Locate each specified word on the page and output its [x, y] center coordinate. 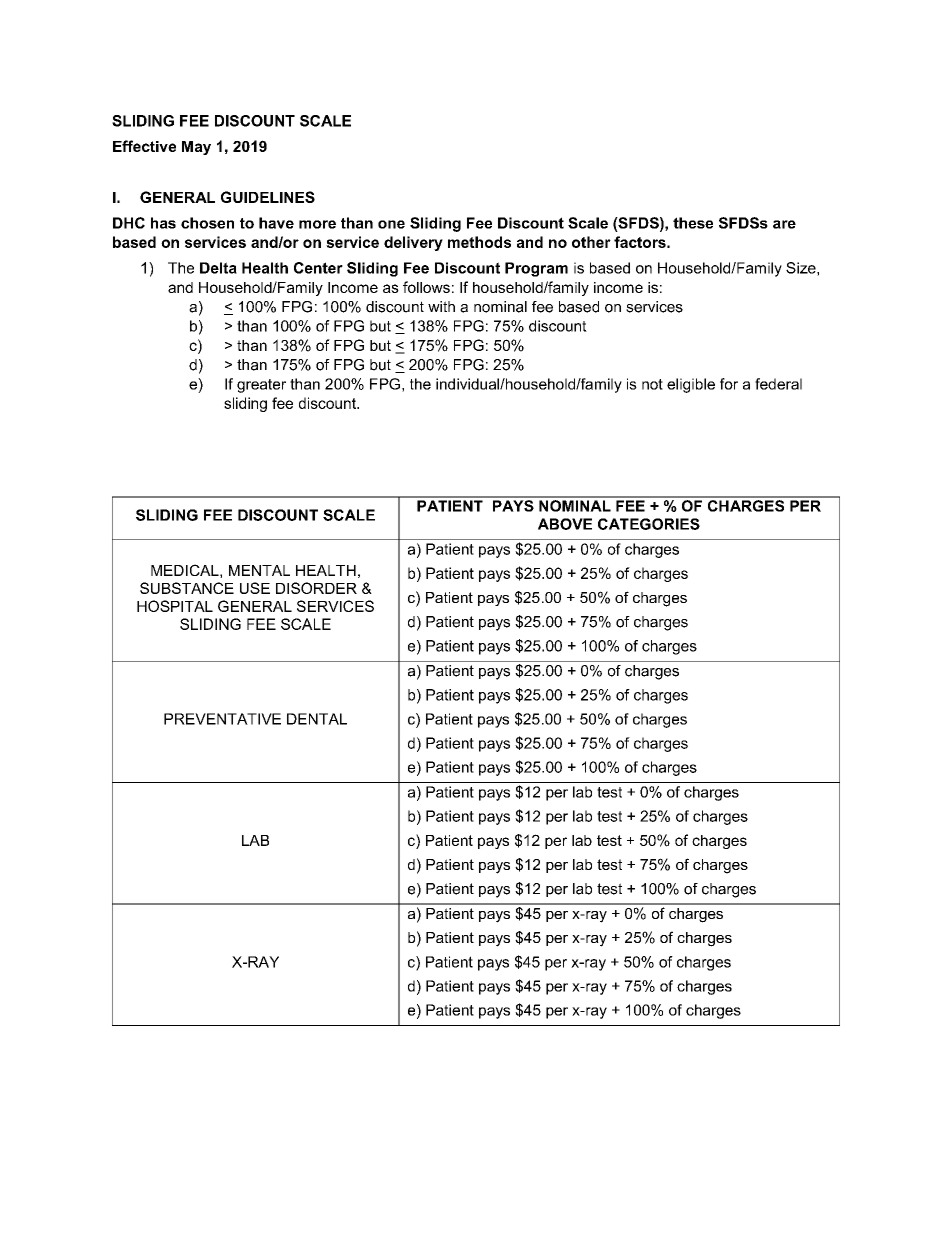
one [391, 224]
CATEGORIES [649, 524]
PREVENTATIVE [222, 719]
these [693, 223]
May [196, 148]
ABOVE [565, 524]
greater [261, 386]
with [441, 306]
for [729, 384]
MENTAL [259, 570]
